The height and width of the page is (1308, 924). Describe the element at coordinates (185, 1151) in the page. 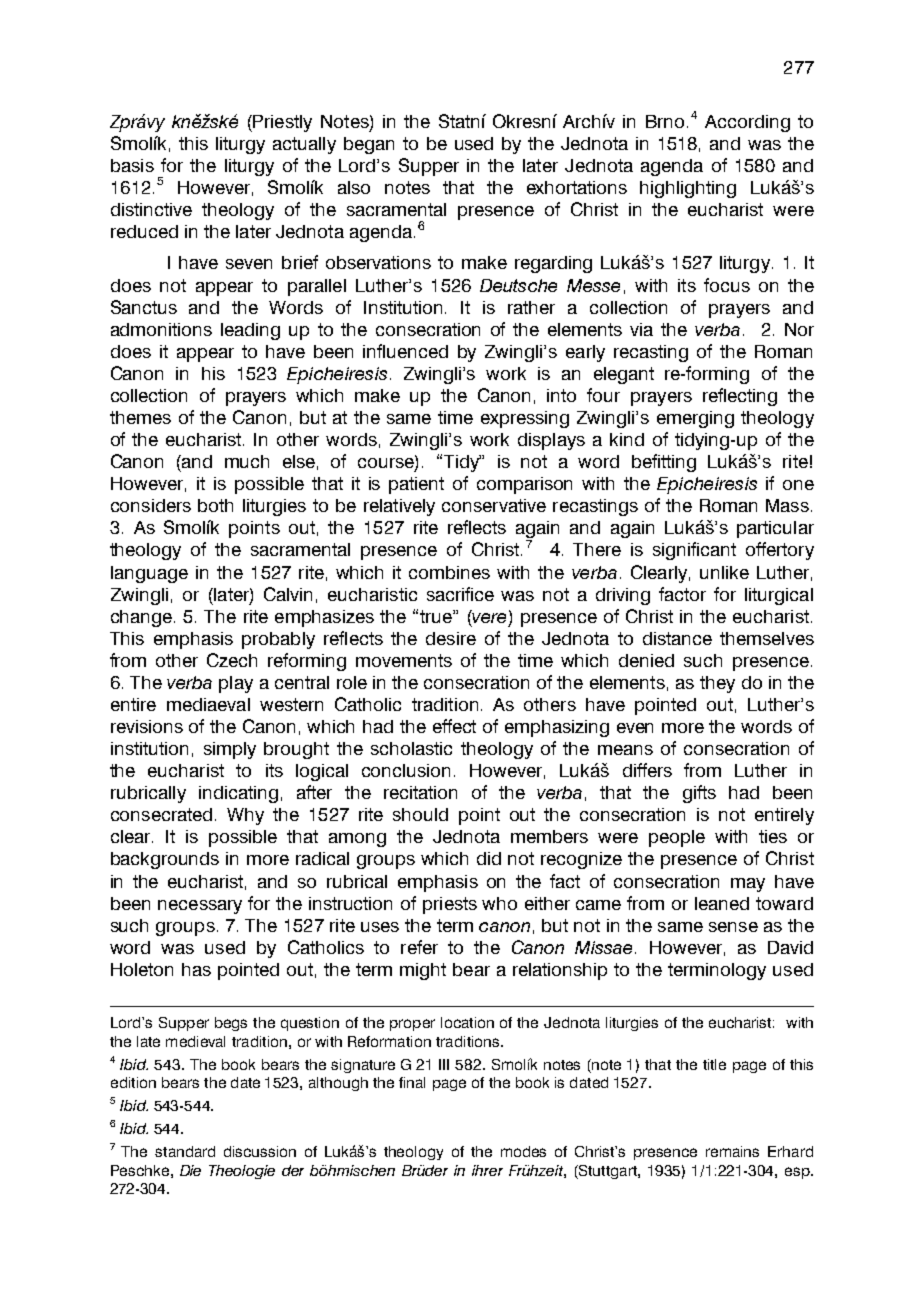

I see `standard` at that location.
